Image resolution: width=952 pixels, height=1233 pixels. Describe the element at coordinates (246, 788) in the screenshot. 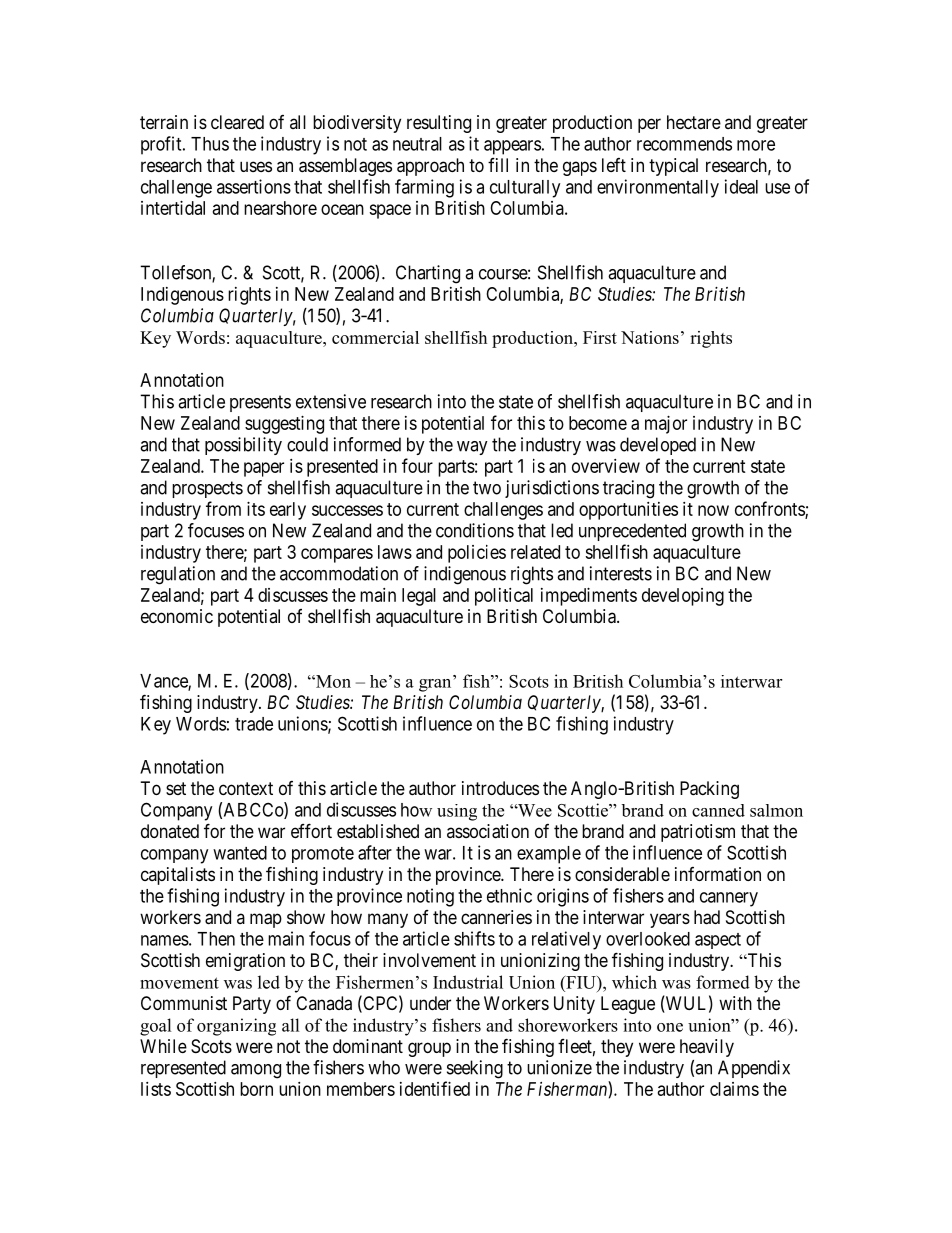

I see `context` at that location.
